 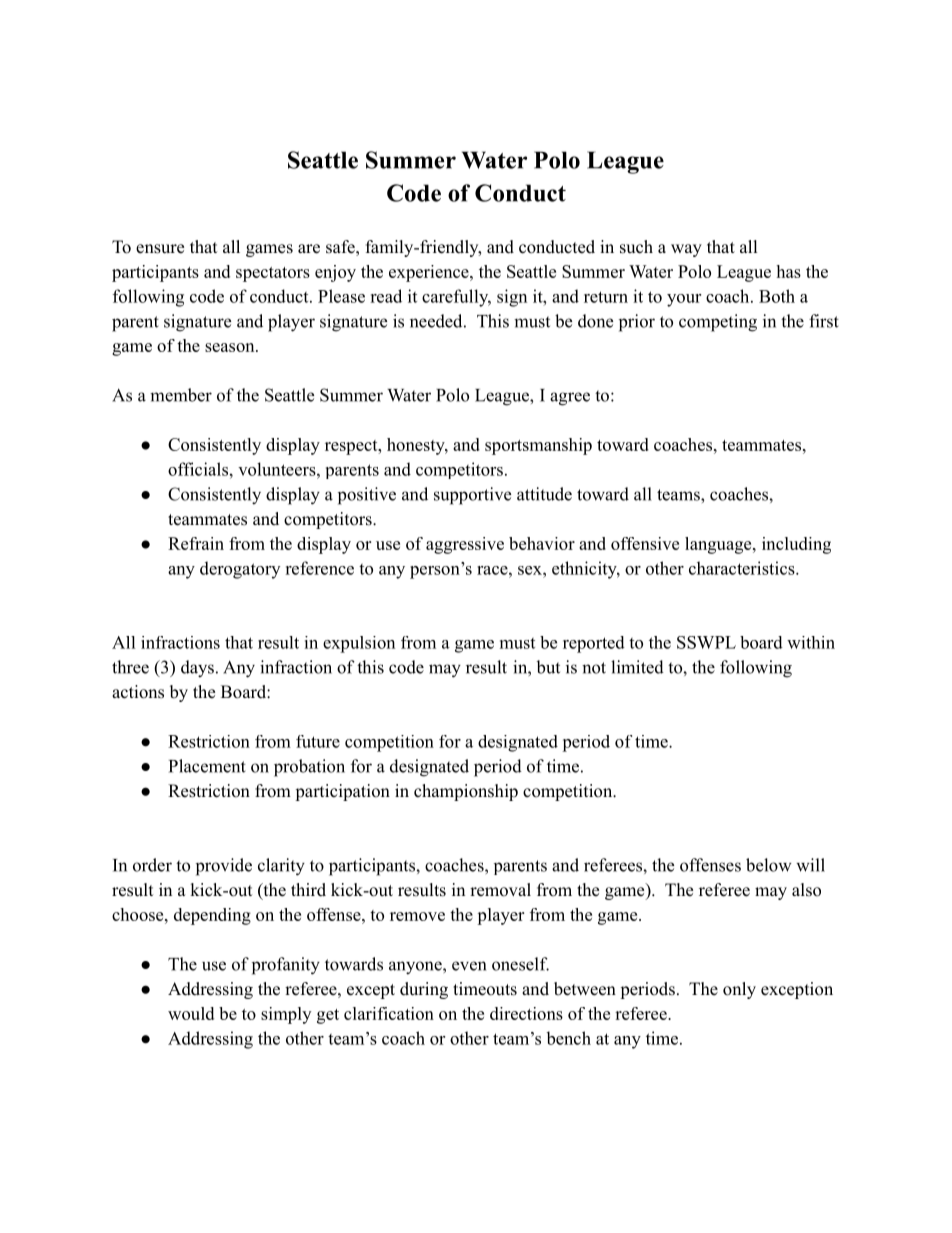 I want to click on sportsmanship, so click(x=538, y=446).
